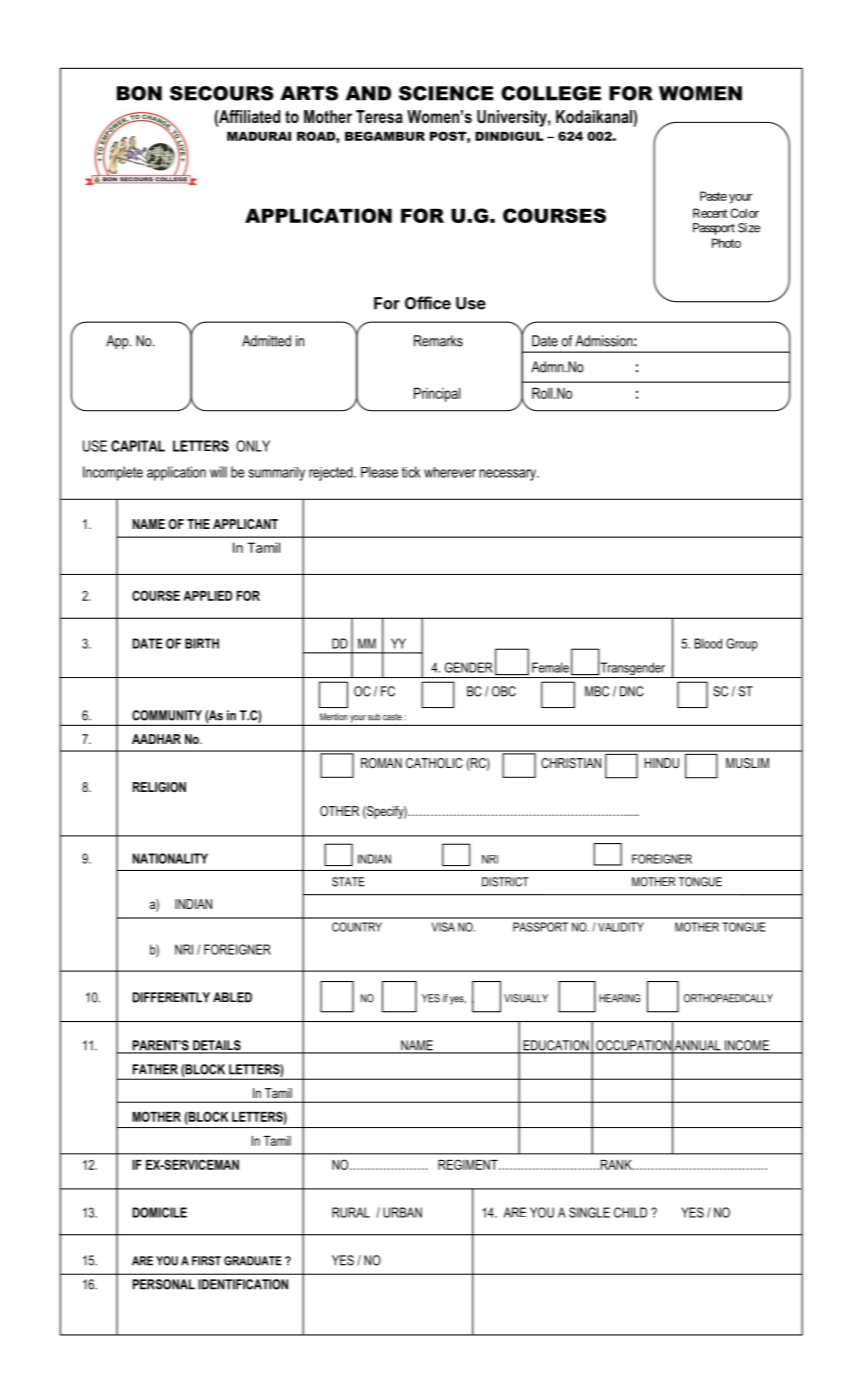 This image has height=1400, width=849. What do you see at coordinates (446, 93) in the image?
I see `SCIENCE` at bounding box center [446, 93].
